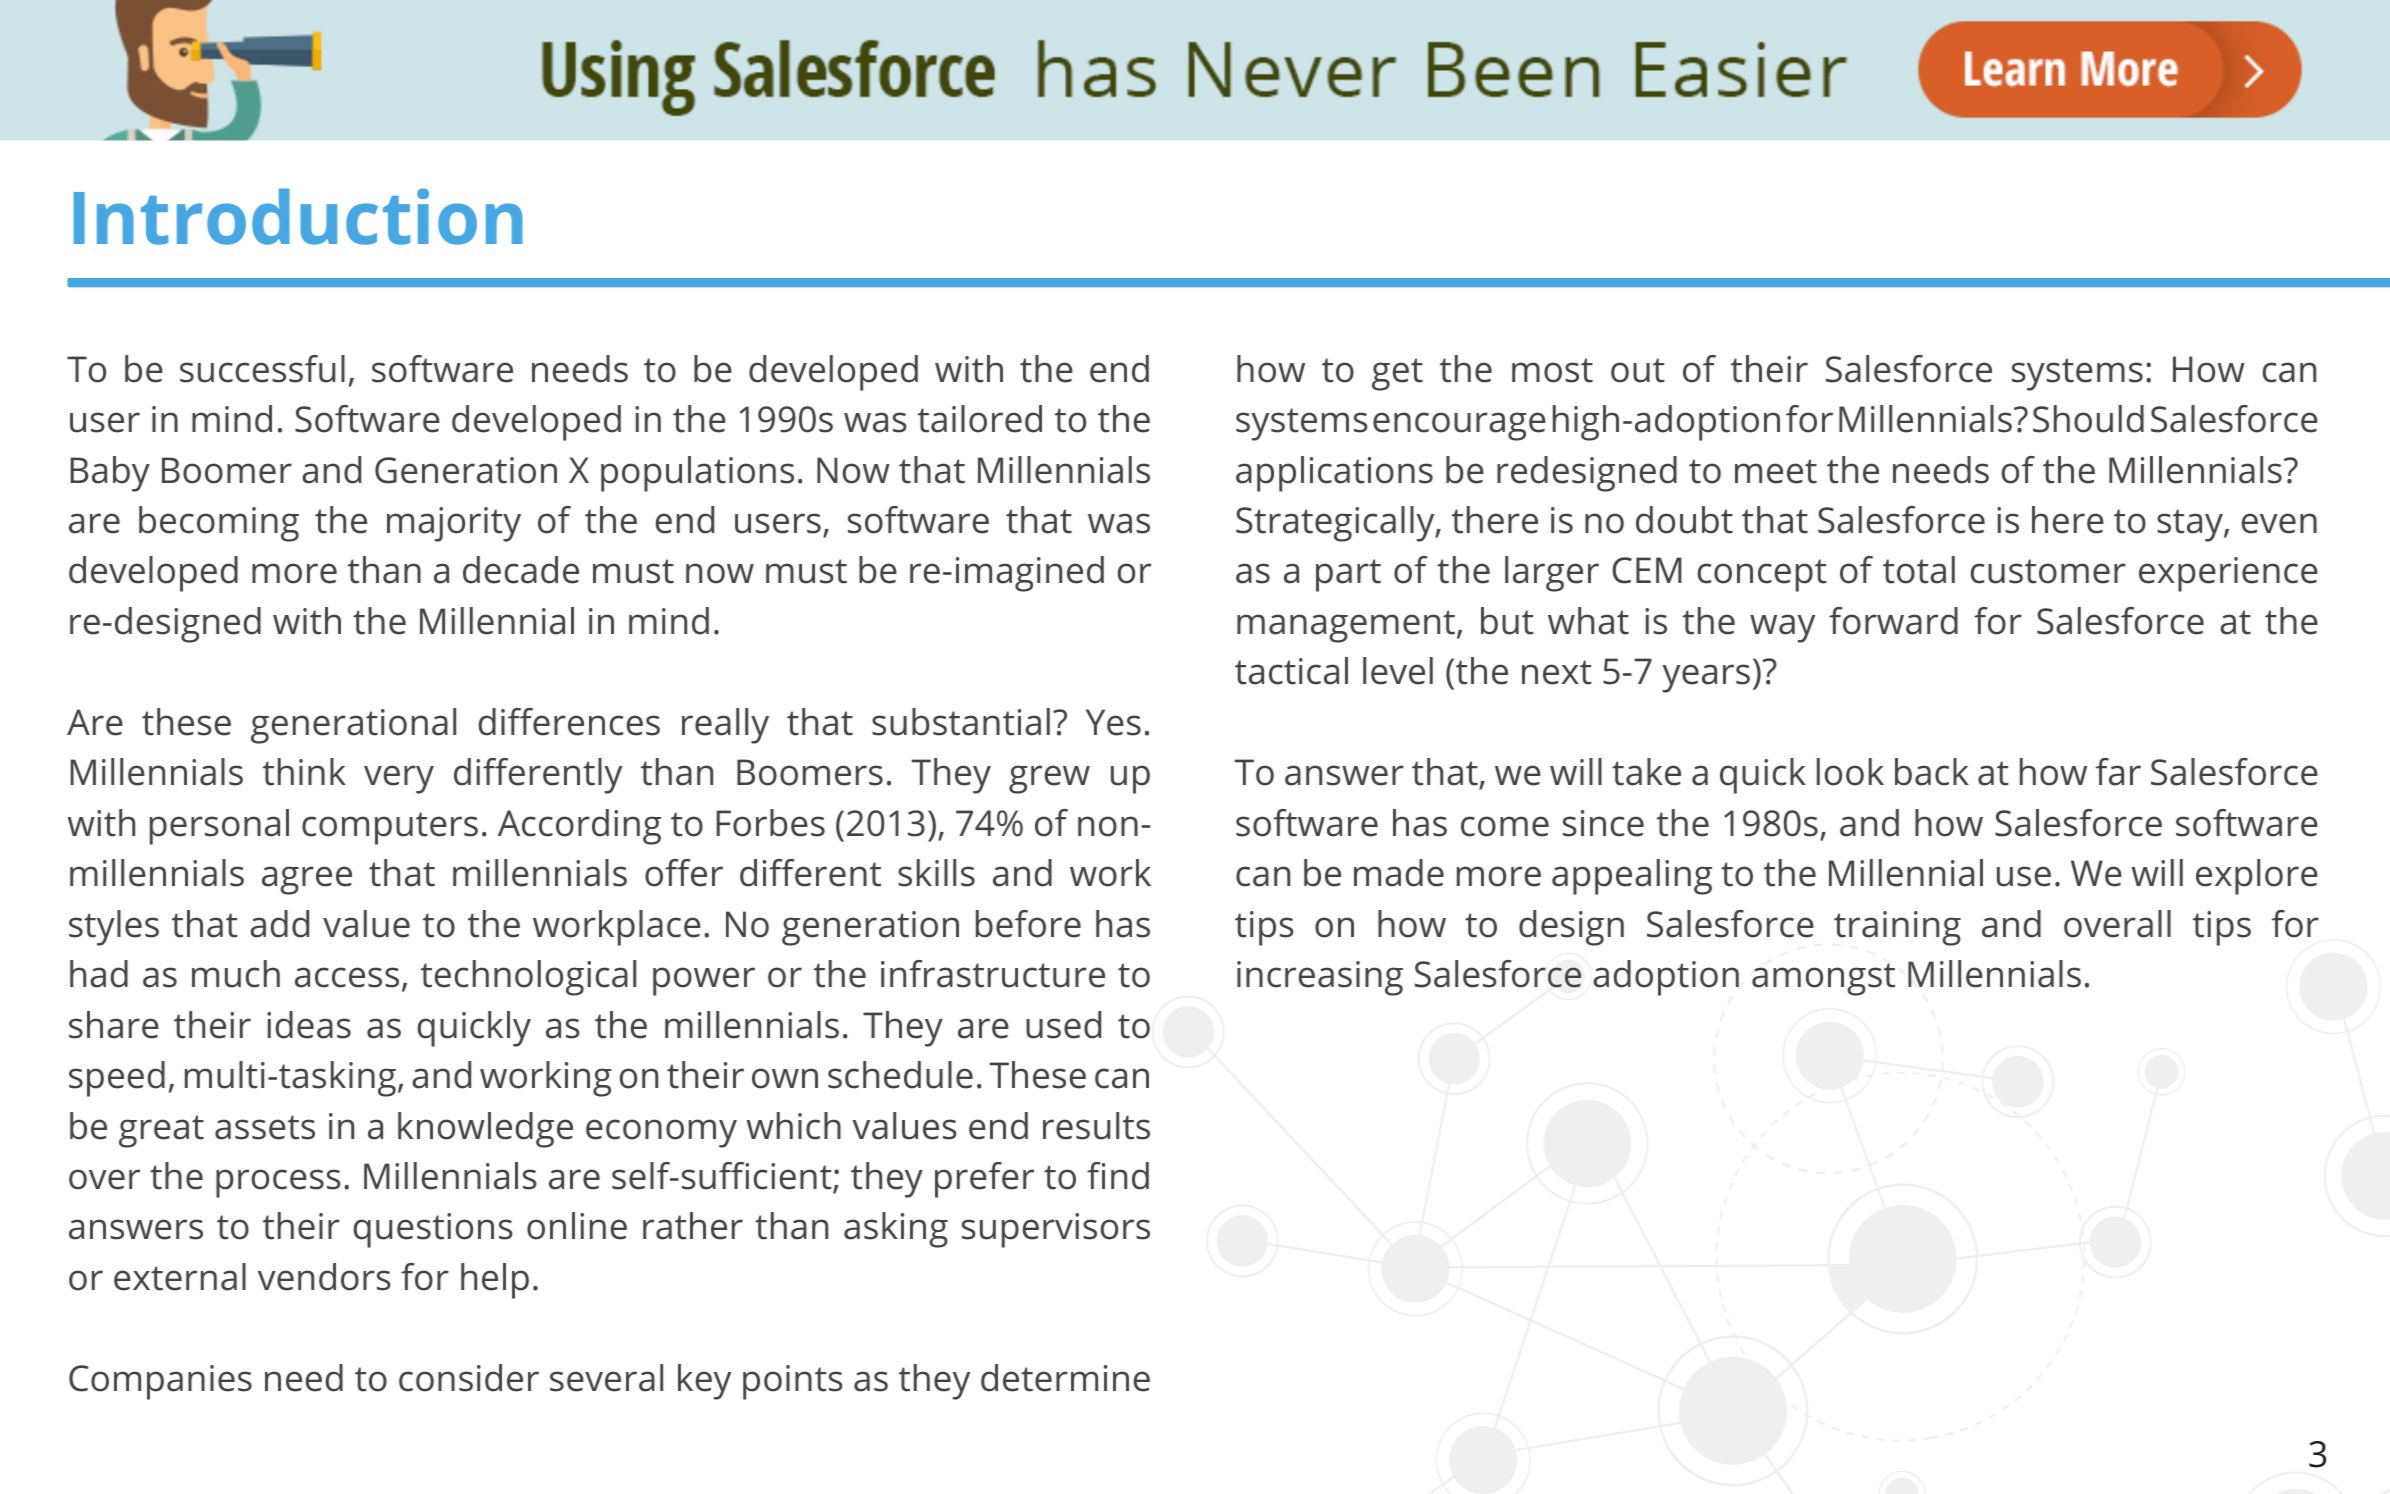 Image resolution: width=2390 pixels, height=1494 pixels. I want to click on back, so click(1932, 772).
